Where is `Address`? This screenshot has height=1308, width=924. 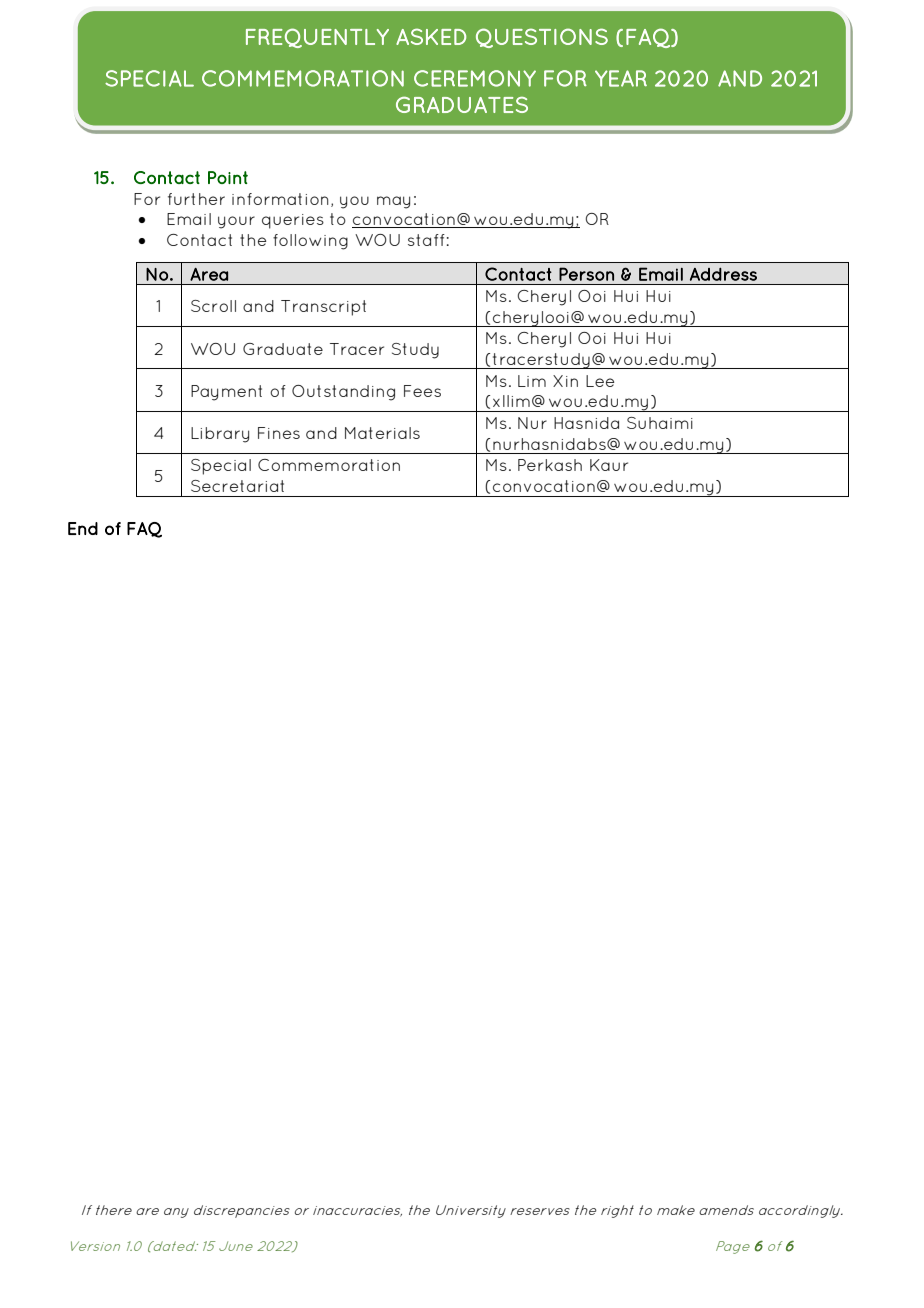 Address is located at coordinates (723, 274).
